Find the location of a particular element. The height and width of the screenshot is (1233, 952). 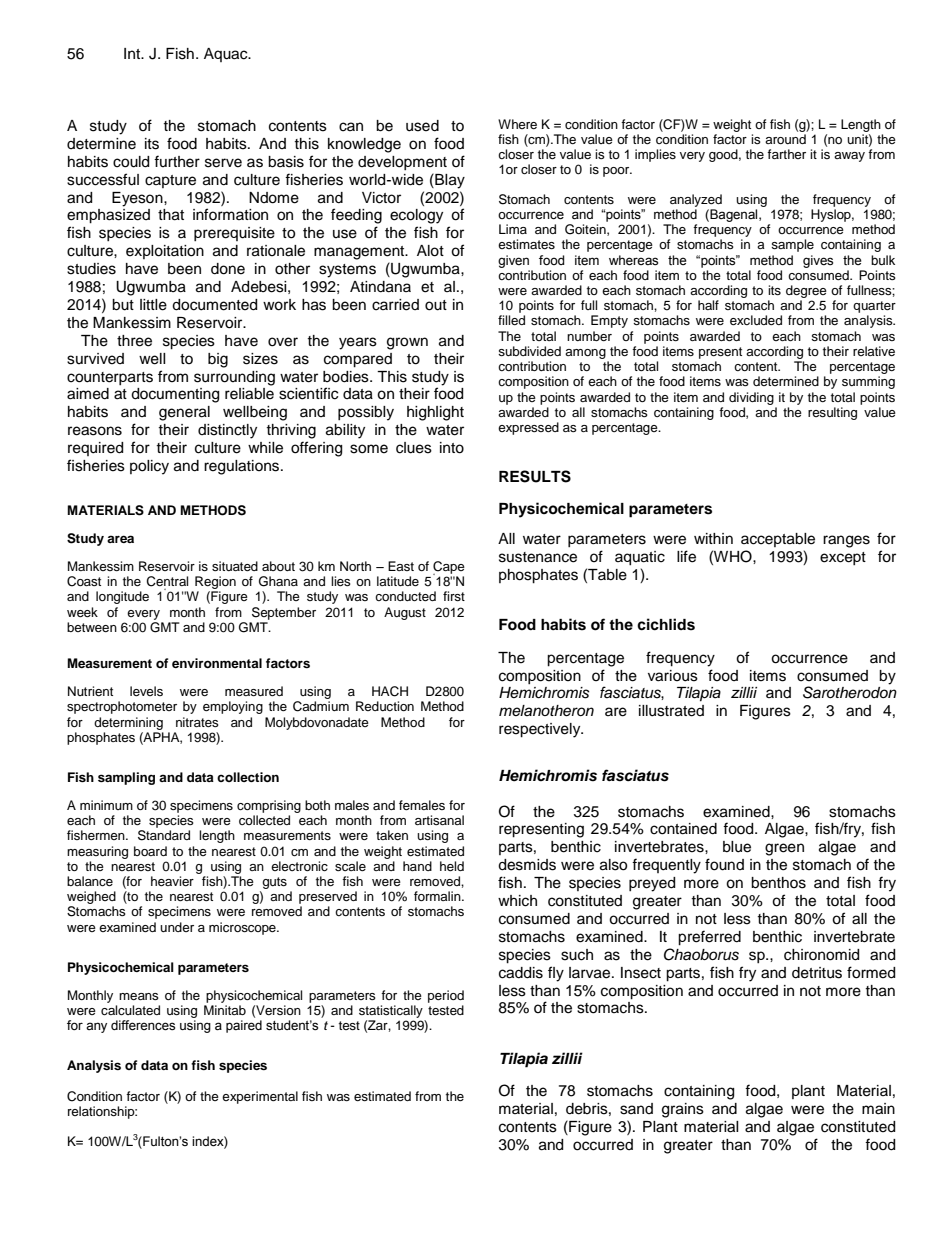

documenting is located at coordinates (175, 395).
